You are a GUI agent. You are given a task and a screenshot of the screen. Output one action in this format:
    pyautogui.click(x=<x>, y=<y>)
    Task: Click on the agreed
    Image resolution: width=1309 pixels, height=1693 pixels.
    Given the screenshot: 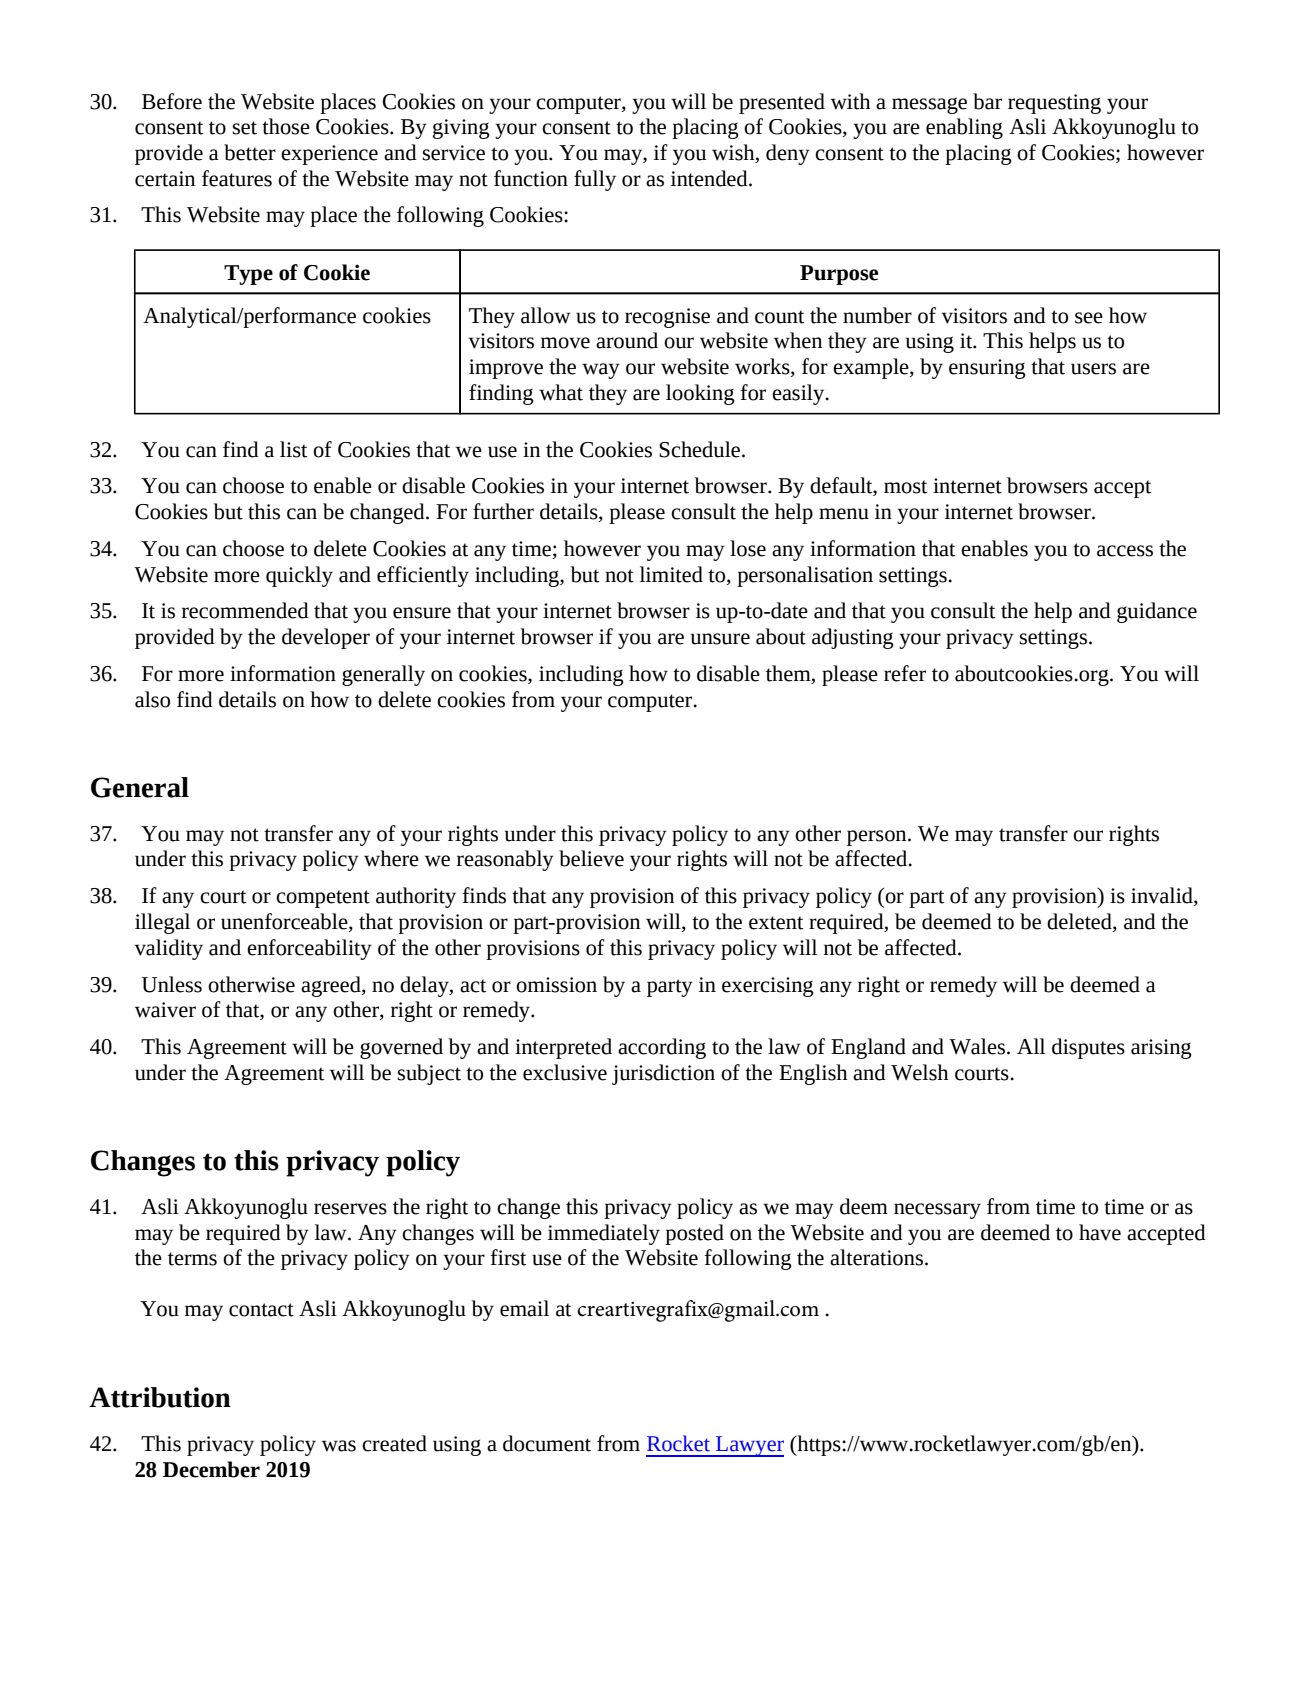 What is the action you would take?
    pyautogui.click(x=332, y=986)
